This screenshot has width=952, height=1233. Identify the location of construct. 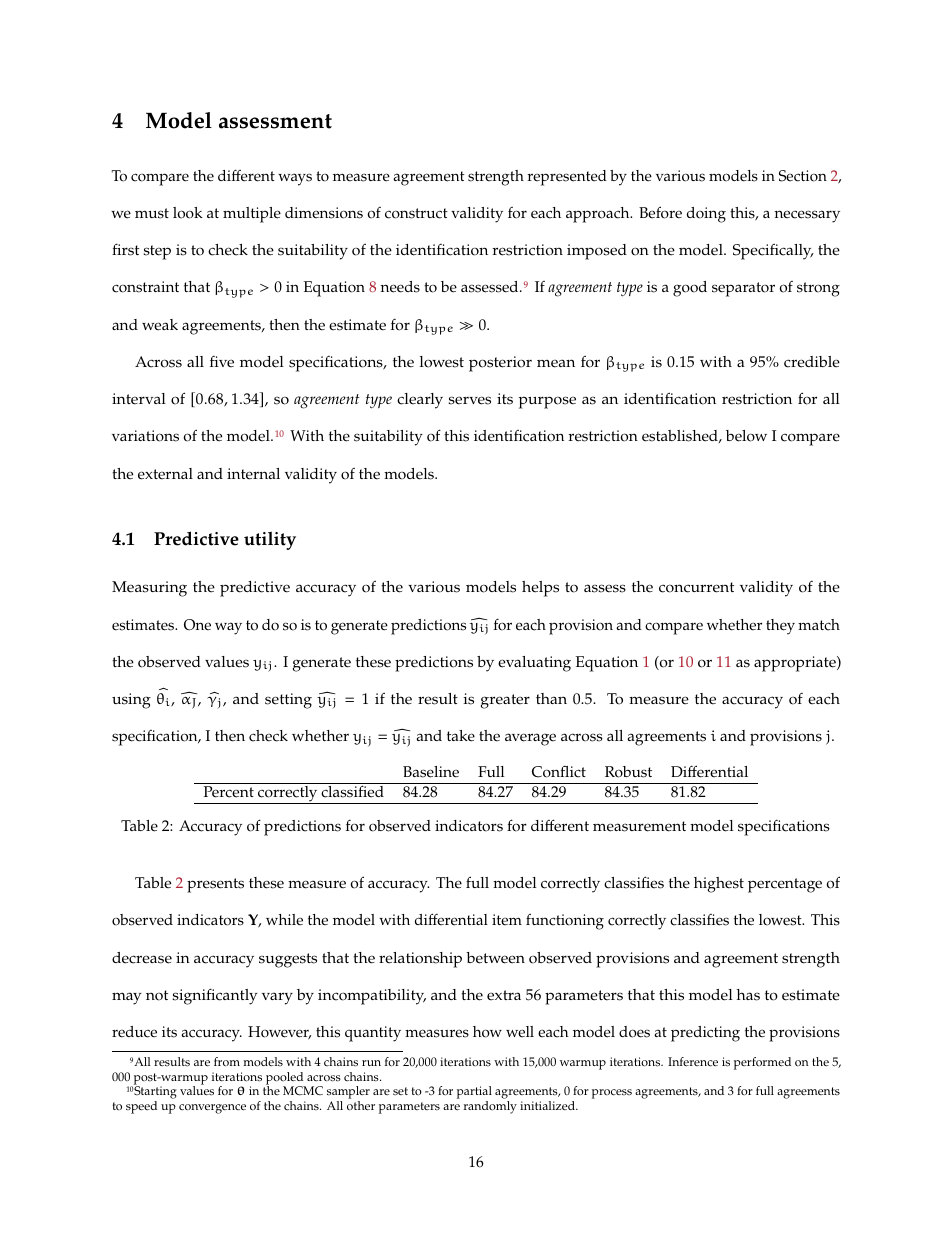
(416, 213).
